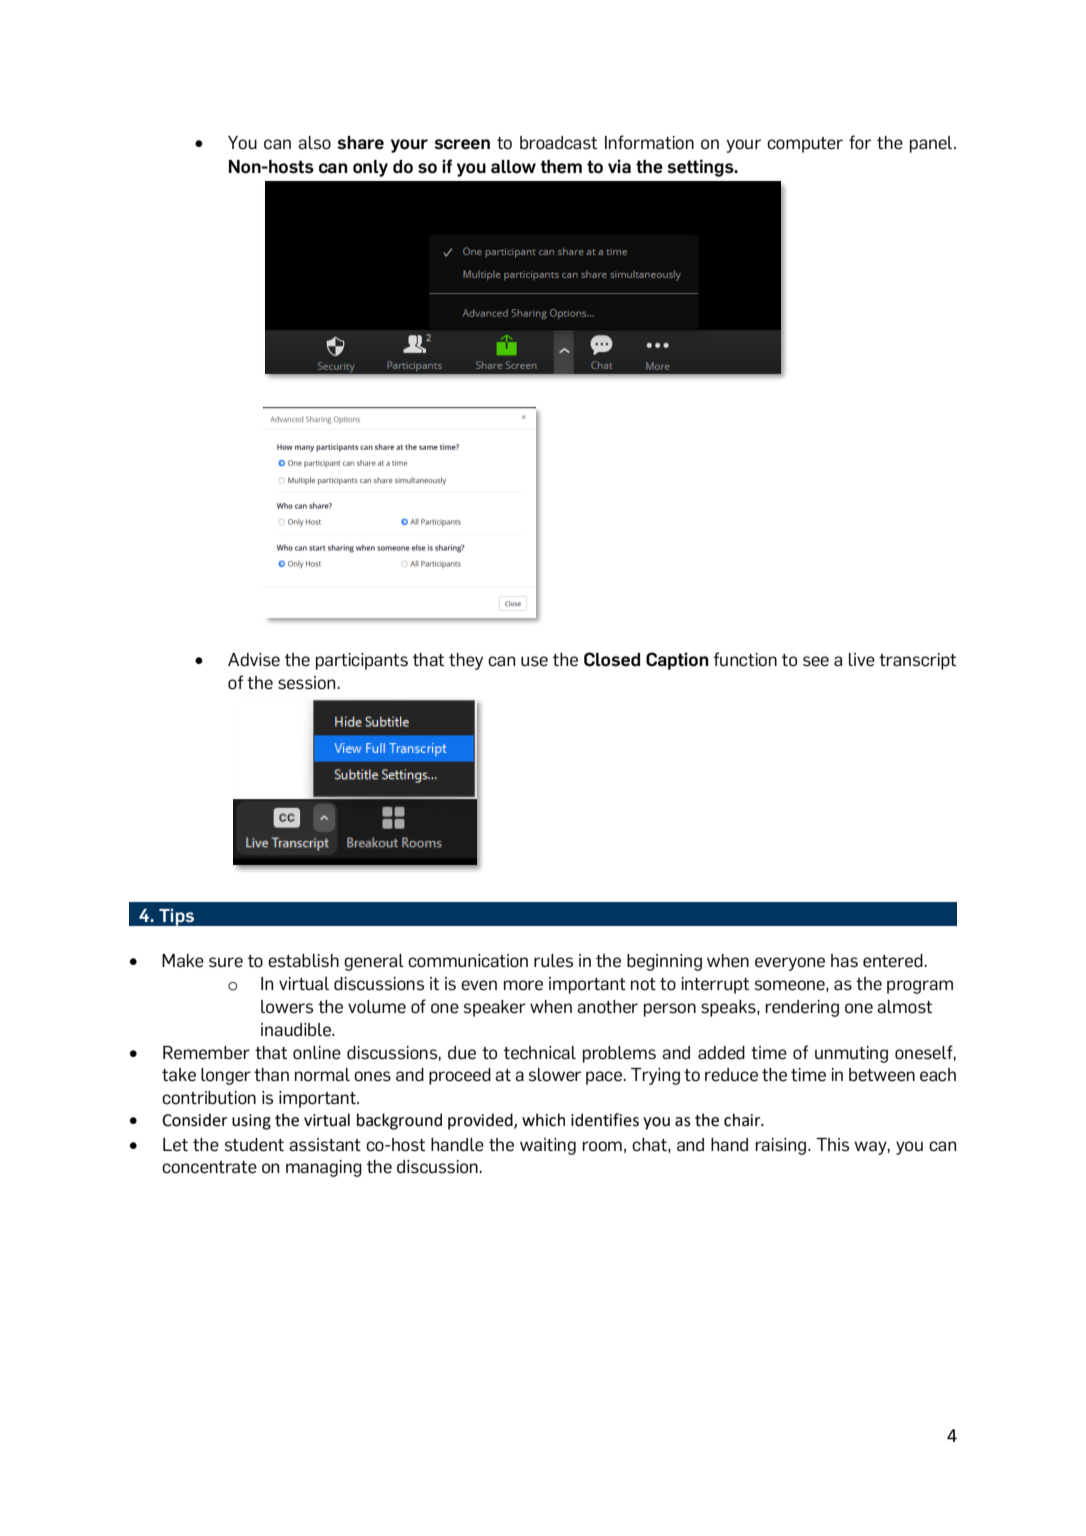  What do you see at coordinates (534, 661) in the screenshot?
I see `use` at bounding box center [534, 661].
